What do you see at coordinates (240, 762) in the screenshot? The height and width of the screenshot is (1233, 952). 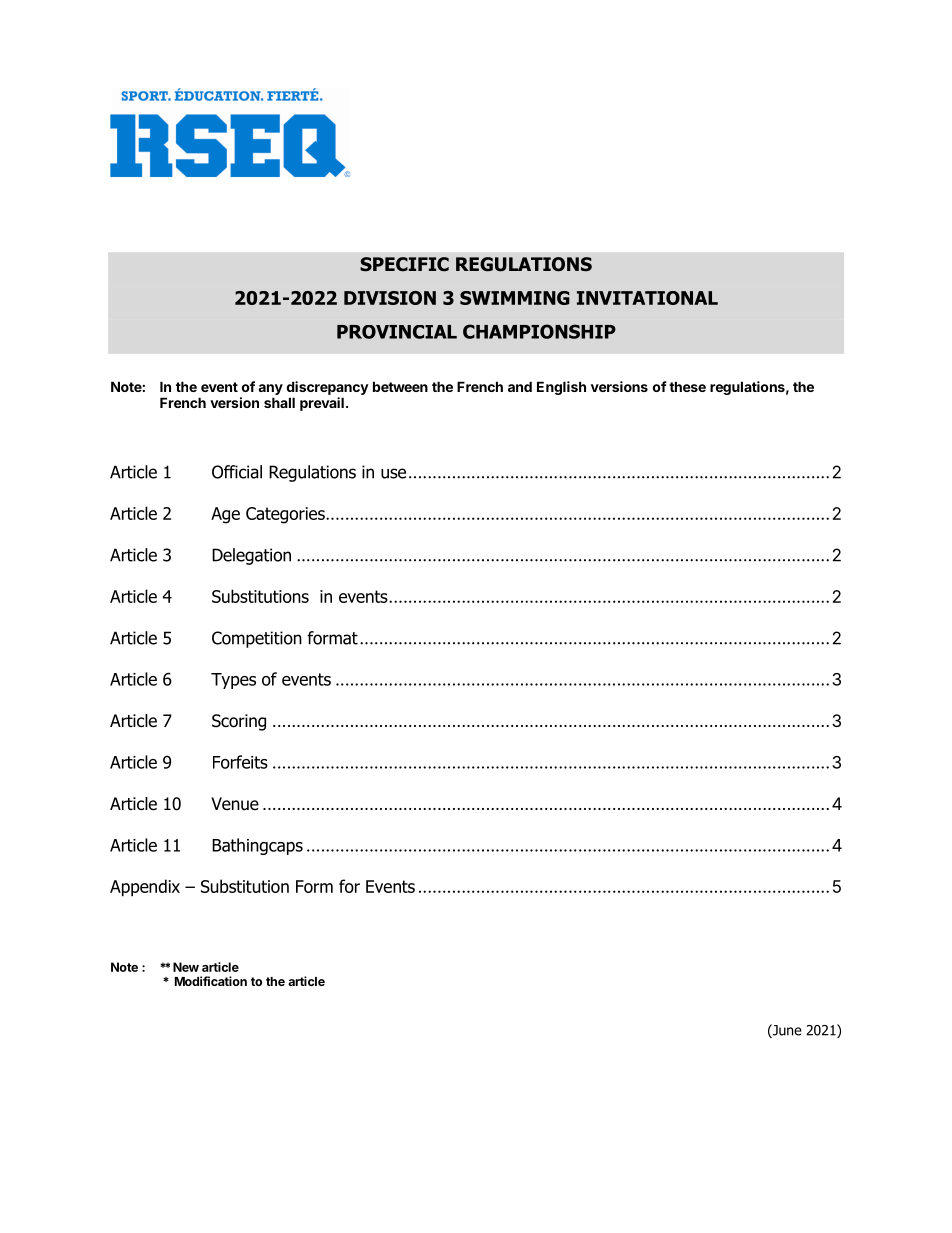 I see `Forfeits` at bounding box center [240, 762].
